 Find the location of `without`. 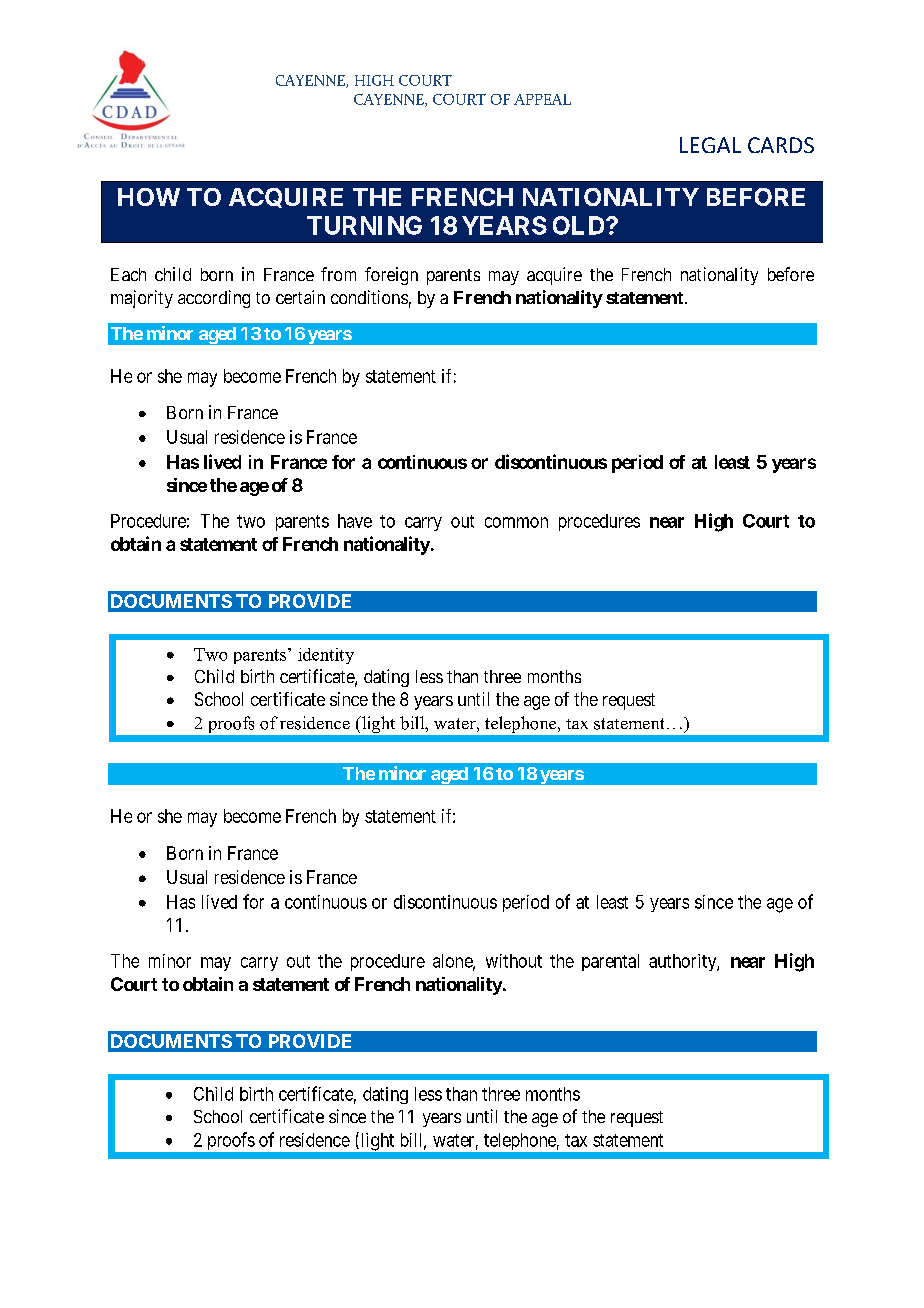

without is located at coordinates (514, 961).
